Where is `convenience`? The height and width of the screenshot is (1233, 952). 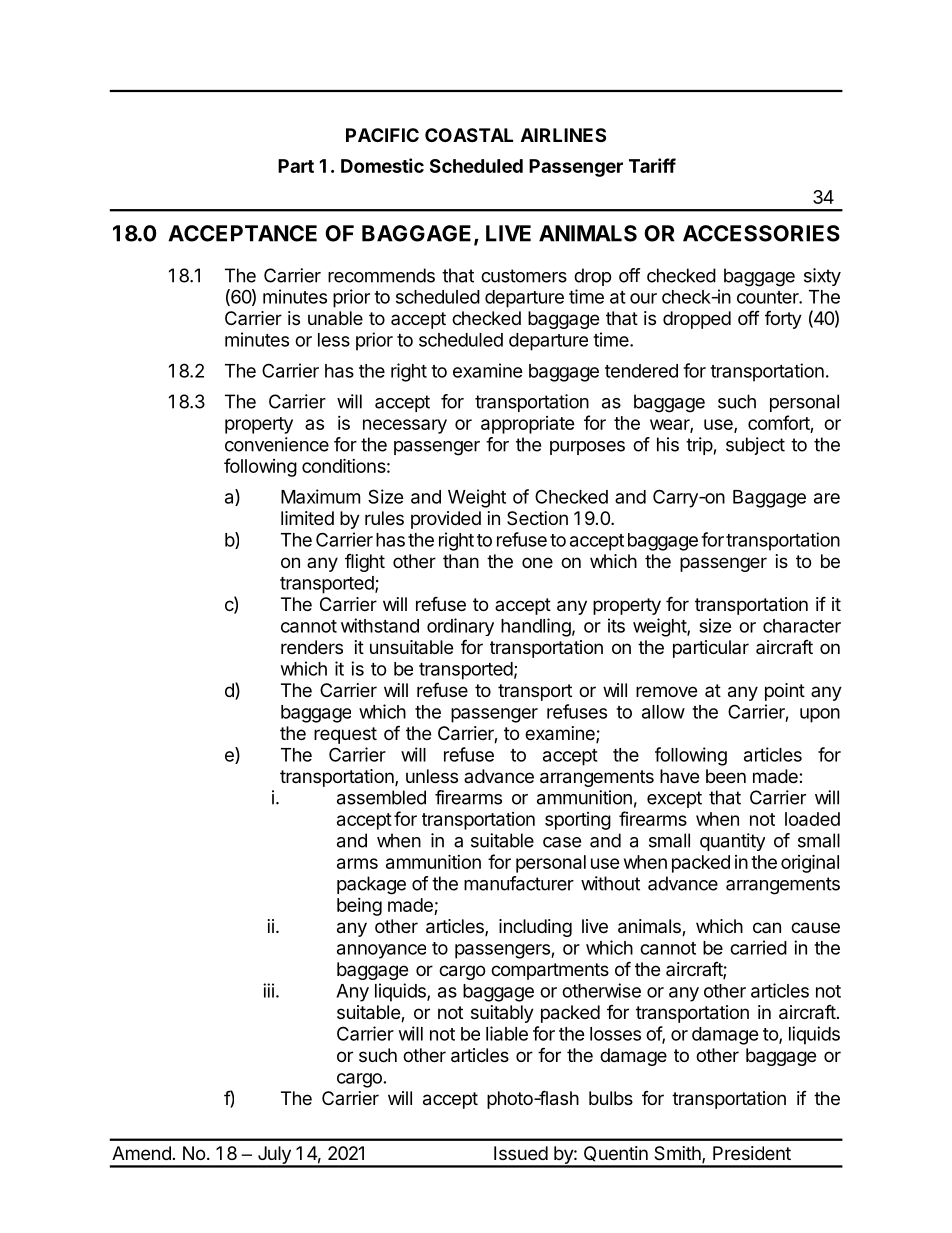
convenience is located at coordinates (277, 444).
